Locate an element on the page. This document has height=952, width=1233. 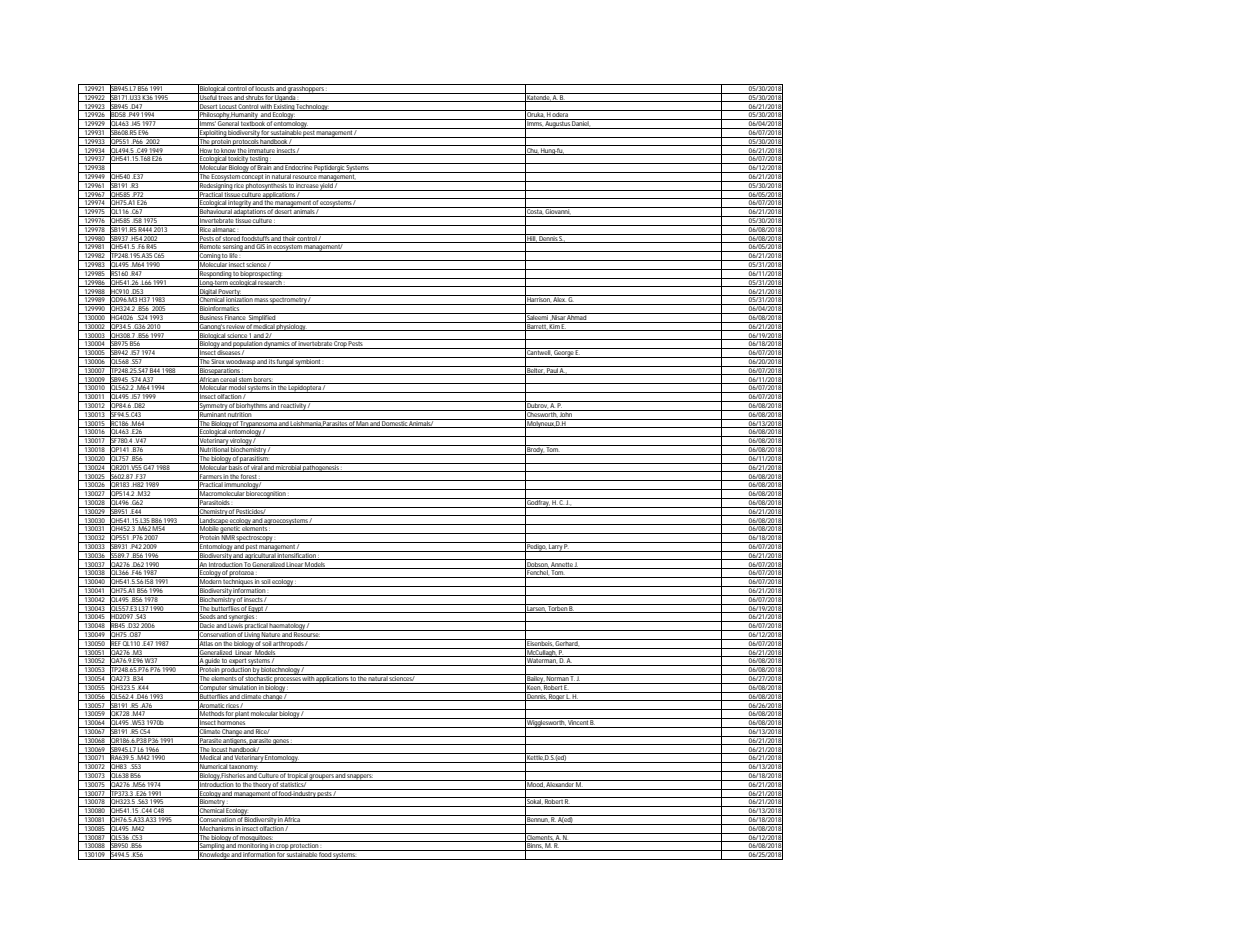
simulation is located at coordinates (242, 686).
